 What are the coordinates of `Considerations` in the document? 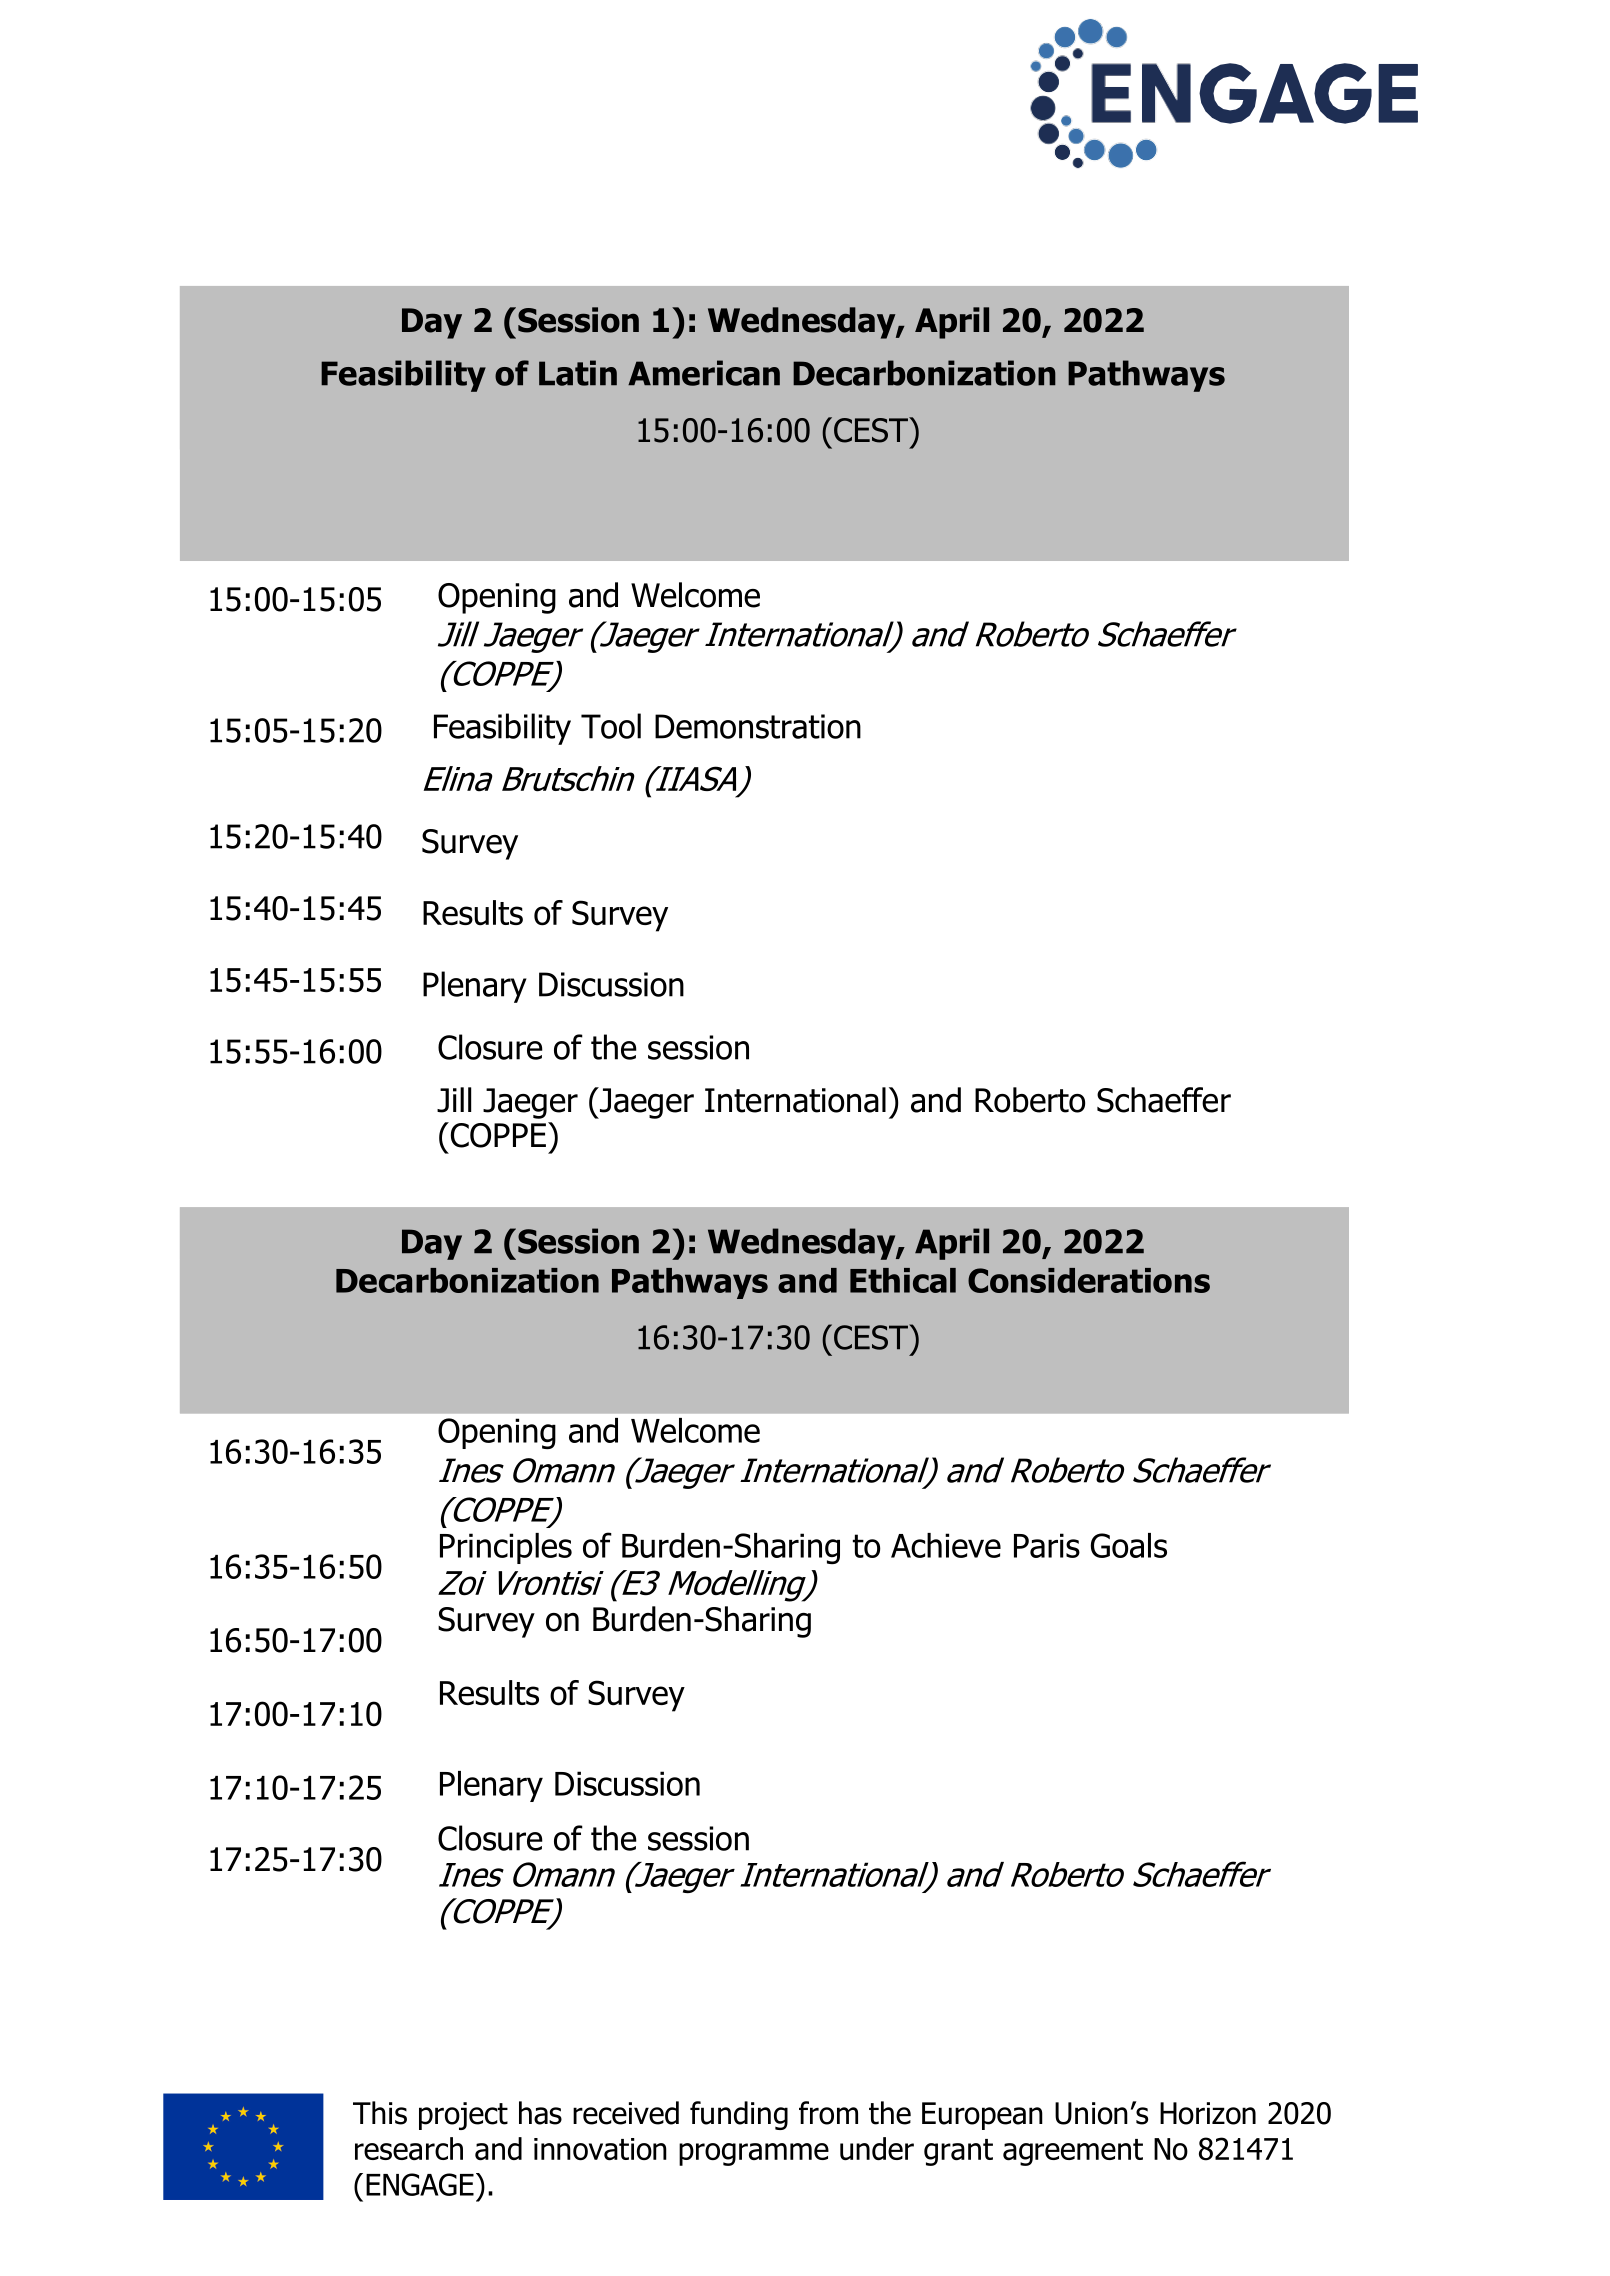 It's located at (1089, 1280).
